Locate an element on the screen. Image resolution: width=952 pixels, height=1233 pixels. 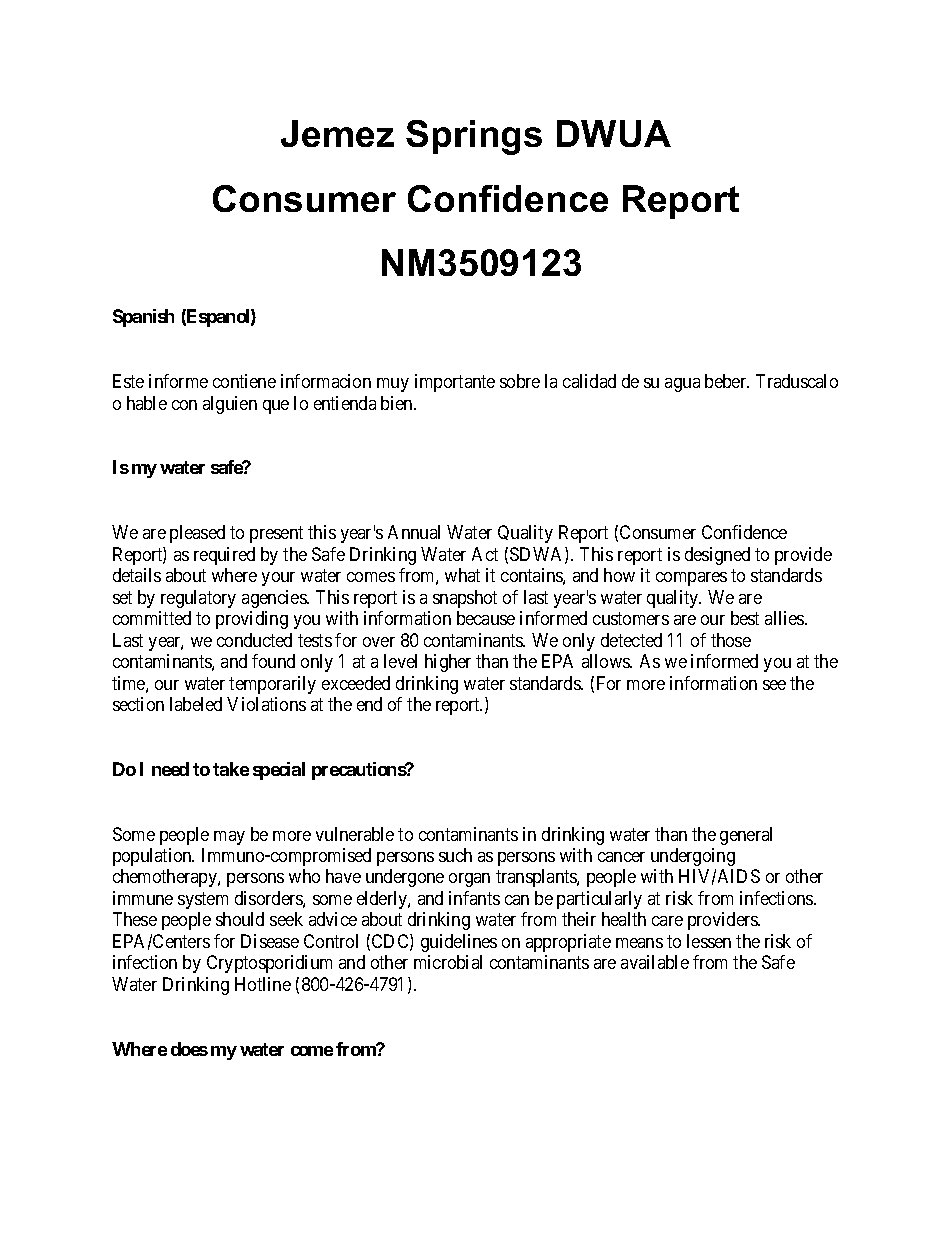
Spanish is located at coordinates (143, 318).
